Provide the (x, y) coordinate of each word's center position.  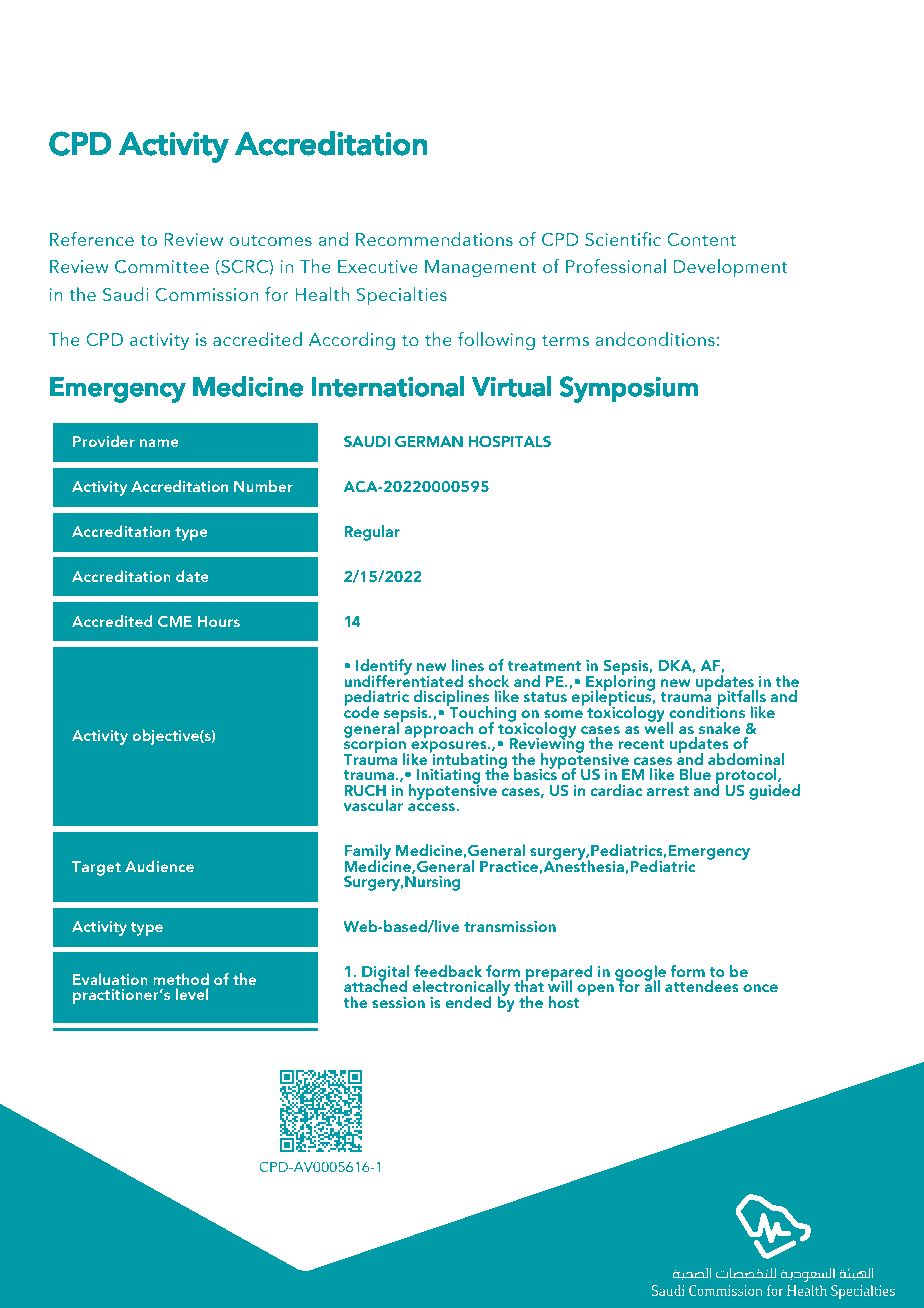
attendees (701, 986)
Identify (384, 668)
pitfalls (741, 699)
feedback (448, 971)
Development (730, 268)
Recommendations (434, 239)
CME (175, 621)
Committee (162, 267)
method (181, 979)
